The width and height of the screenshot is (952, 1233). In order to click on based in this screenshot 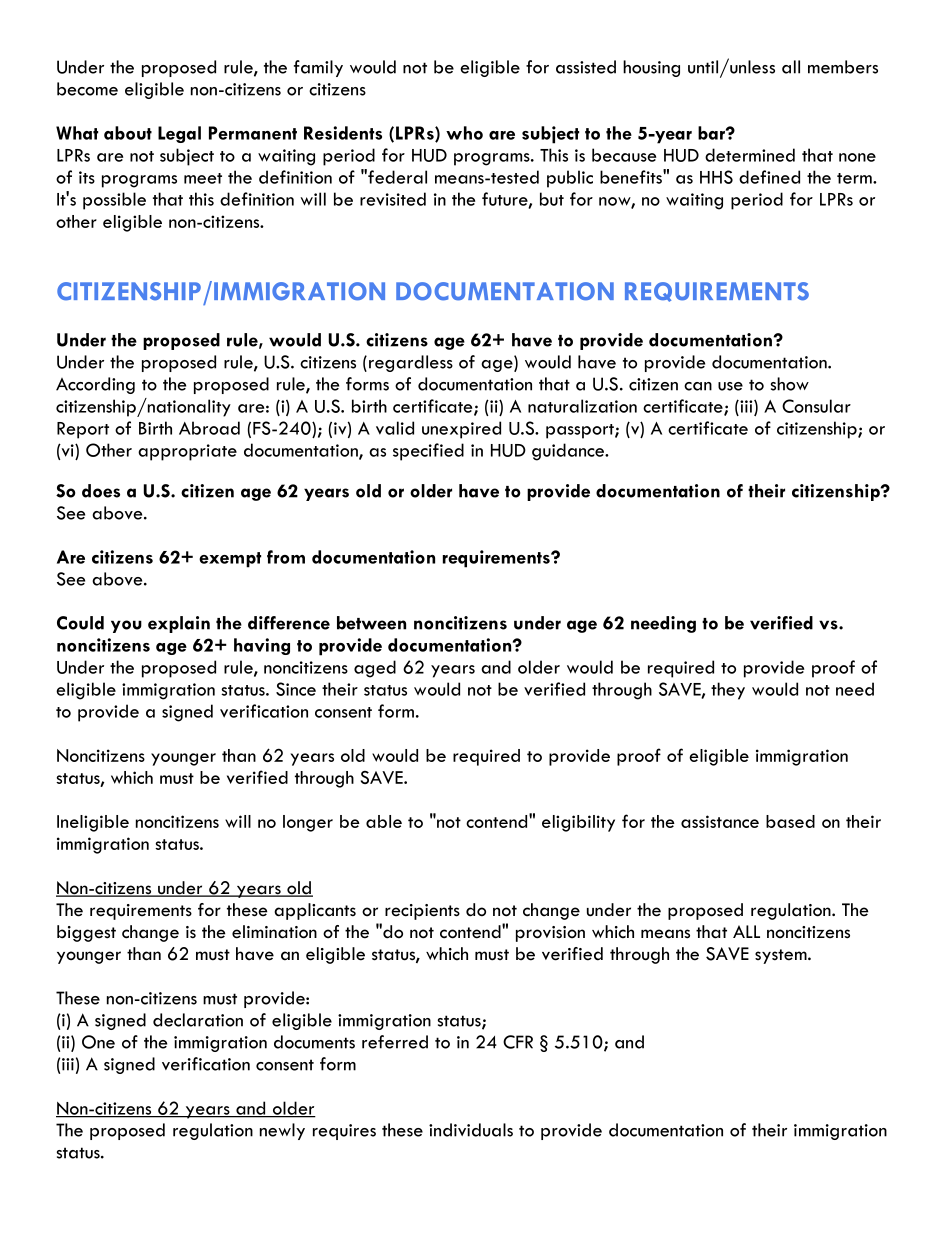, I will do `click(790, 821)`.
